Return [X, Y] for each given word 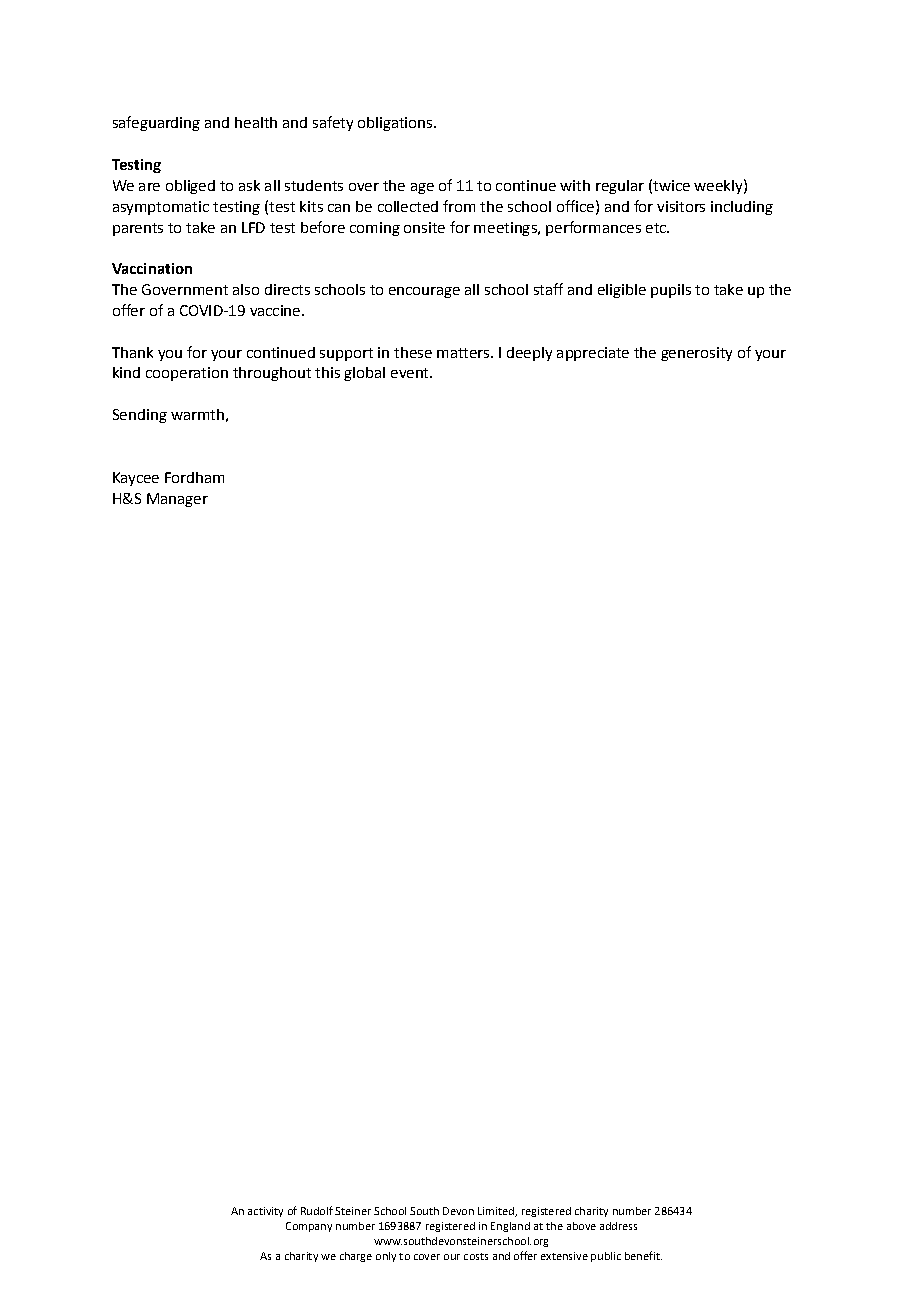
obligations [396, 124]
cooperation [187, 374]
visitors [681, 206]
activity [265, 1212]
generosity [696, 354]
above [581, 1226]
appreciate [593, 354]
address [618, 1226]
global [364, 374]
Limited [497, 1212]
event [411, 373]
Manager [177, 500]
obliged [190, 187]
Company [309, 1227]
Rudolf [317, 1210]
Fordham [194, 477]
